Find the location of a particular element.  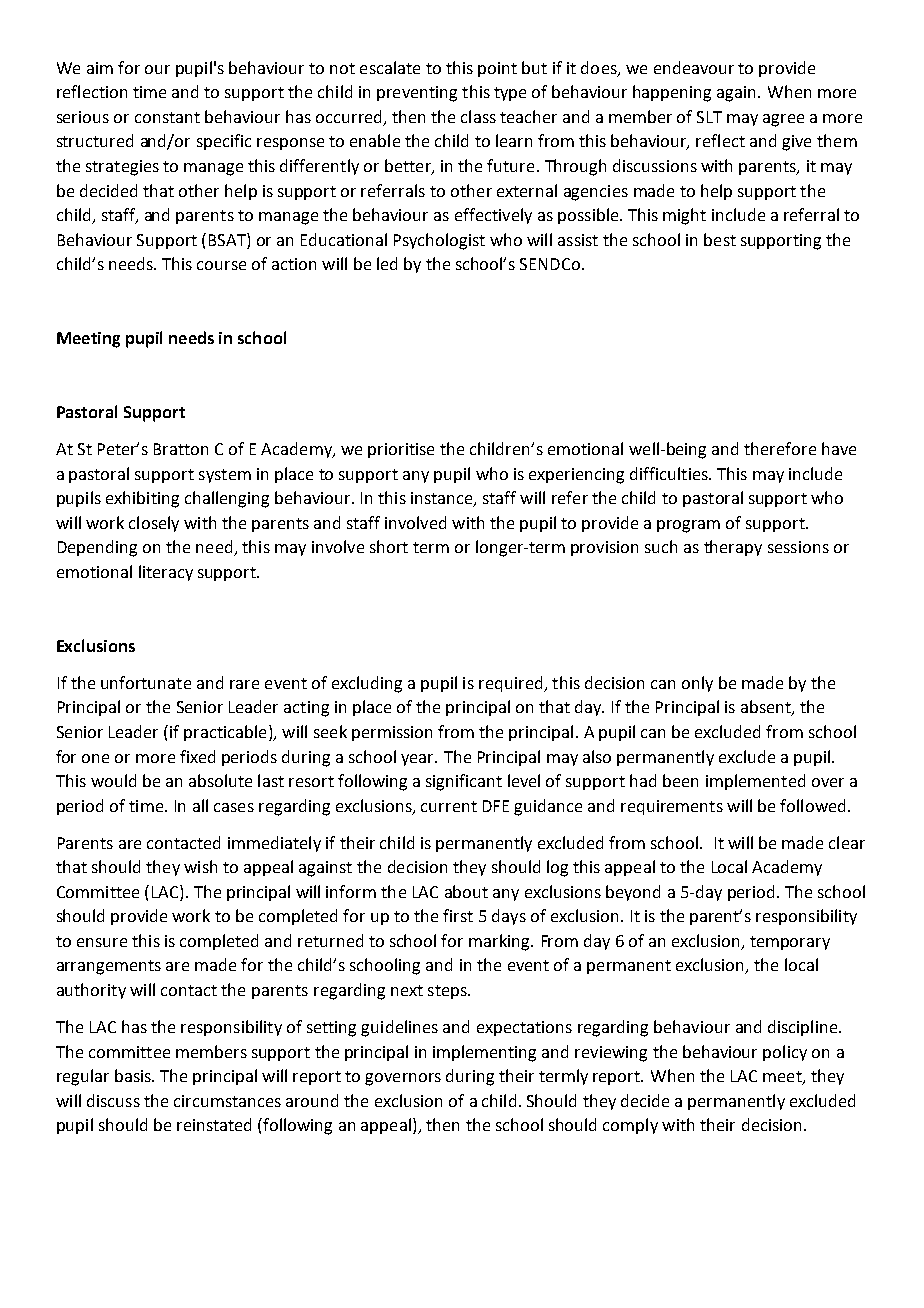

agree is located at coordinates (783, 120).
